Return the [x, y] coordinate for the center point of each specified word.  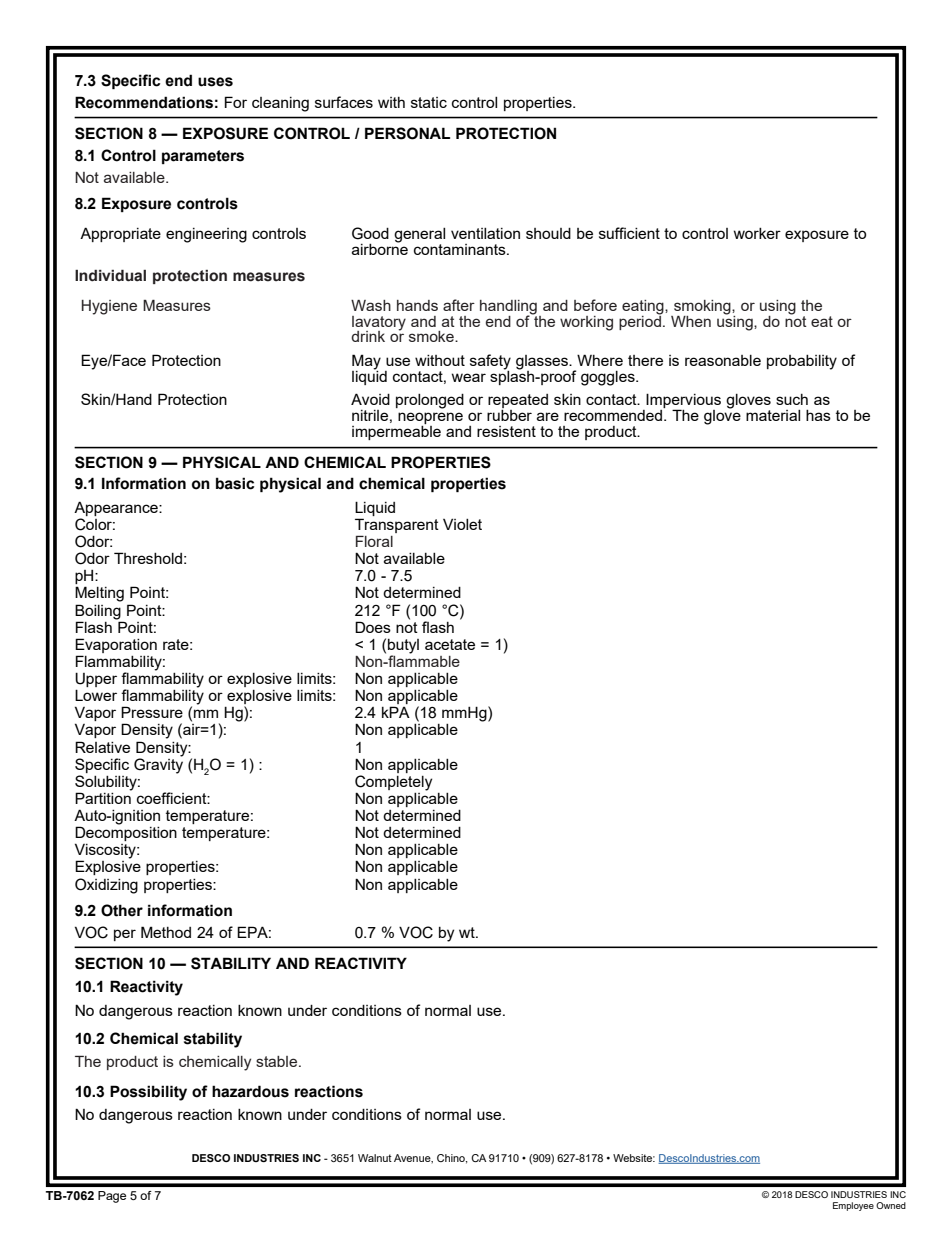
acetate [450, 644]
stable [278, 1061]
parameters [203, 157]
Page [112, 1197]
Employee [853, 1206]
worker [757, 233]
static [429, 102]
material [773, 415]
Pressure [152, 712]
